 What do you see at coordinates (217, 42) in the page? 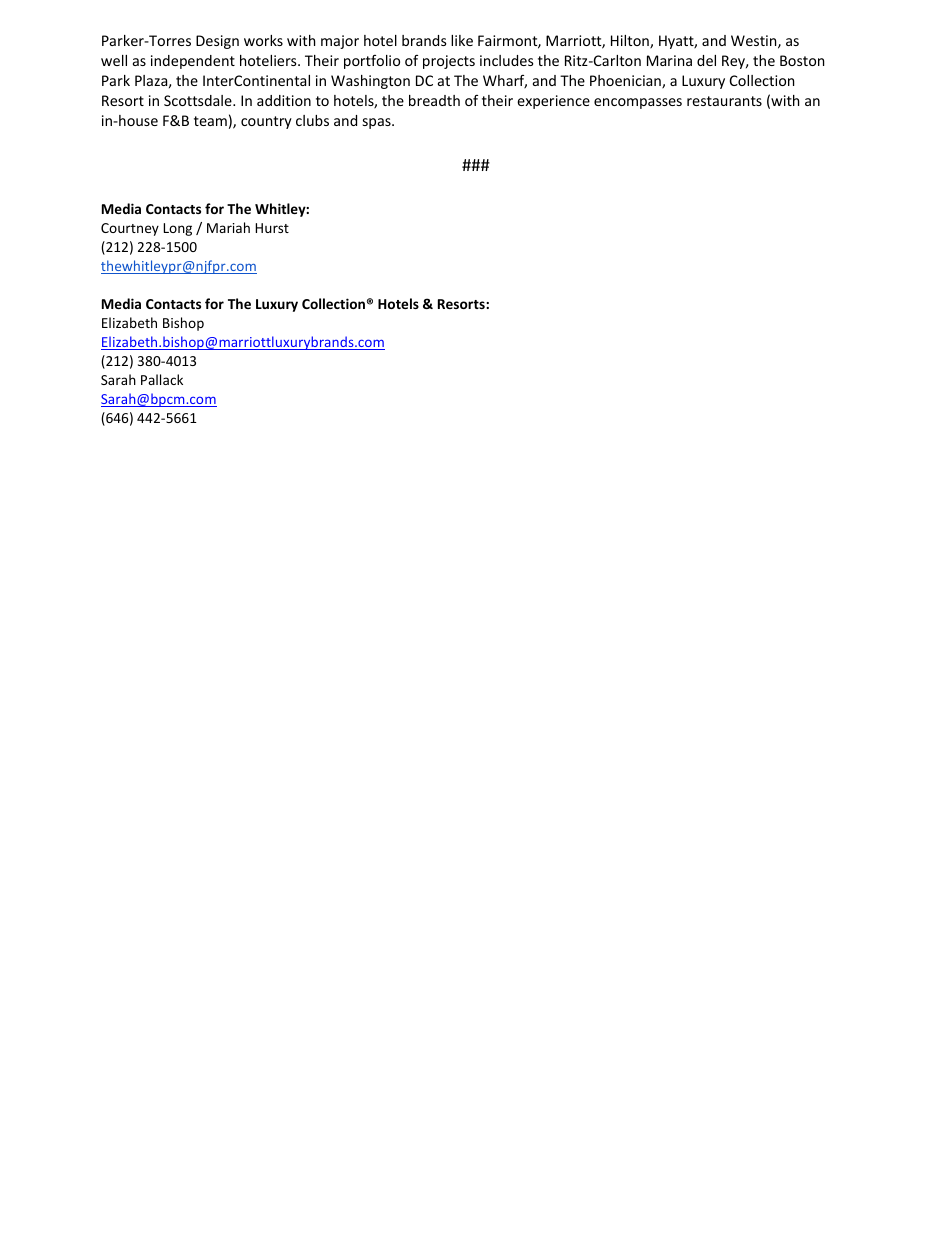
I see `Design` at bounding box center [217, 42].
